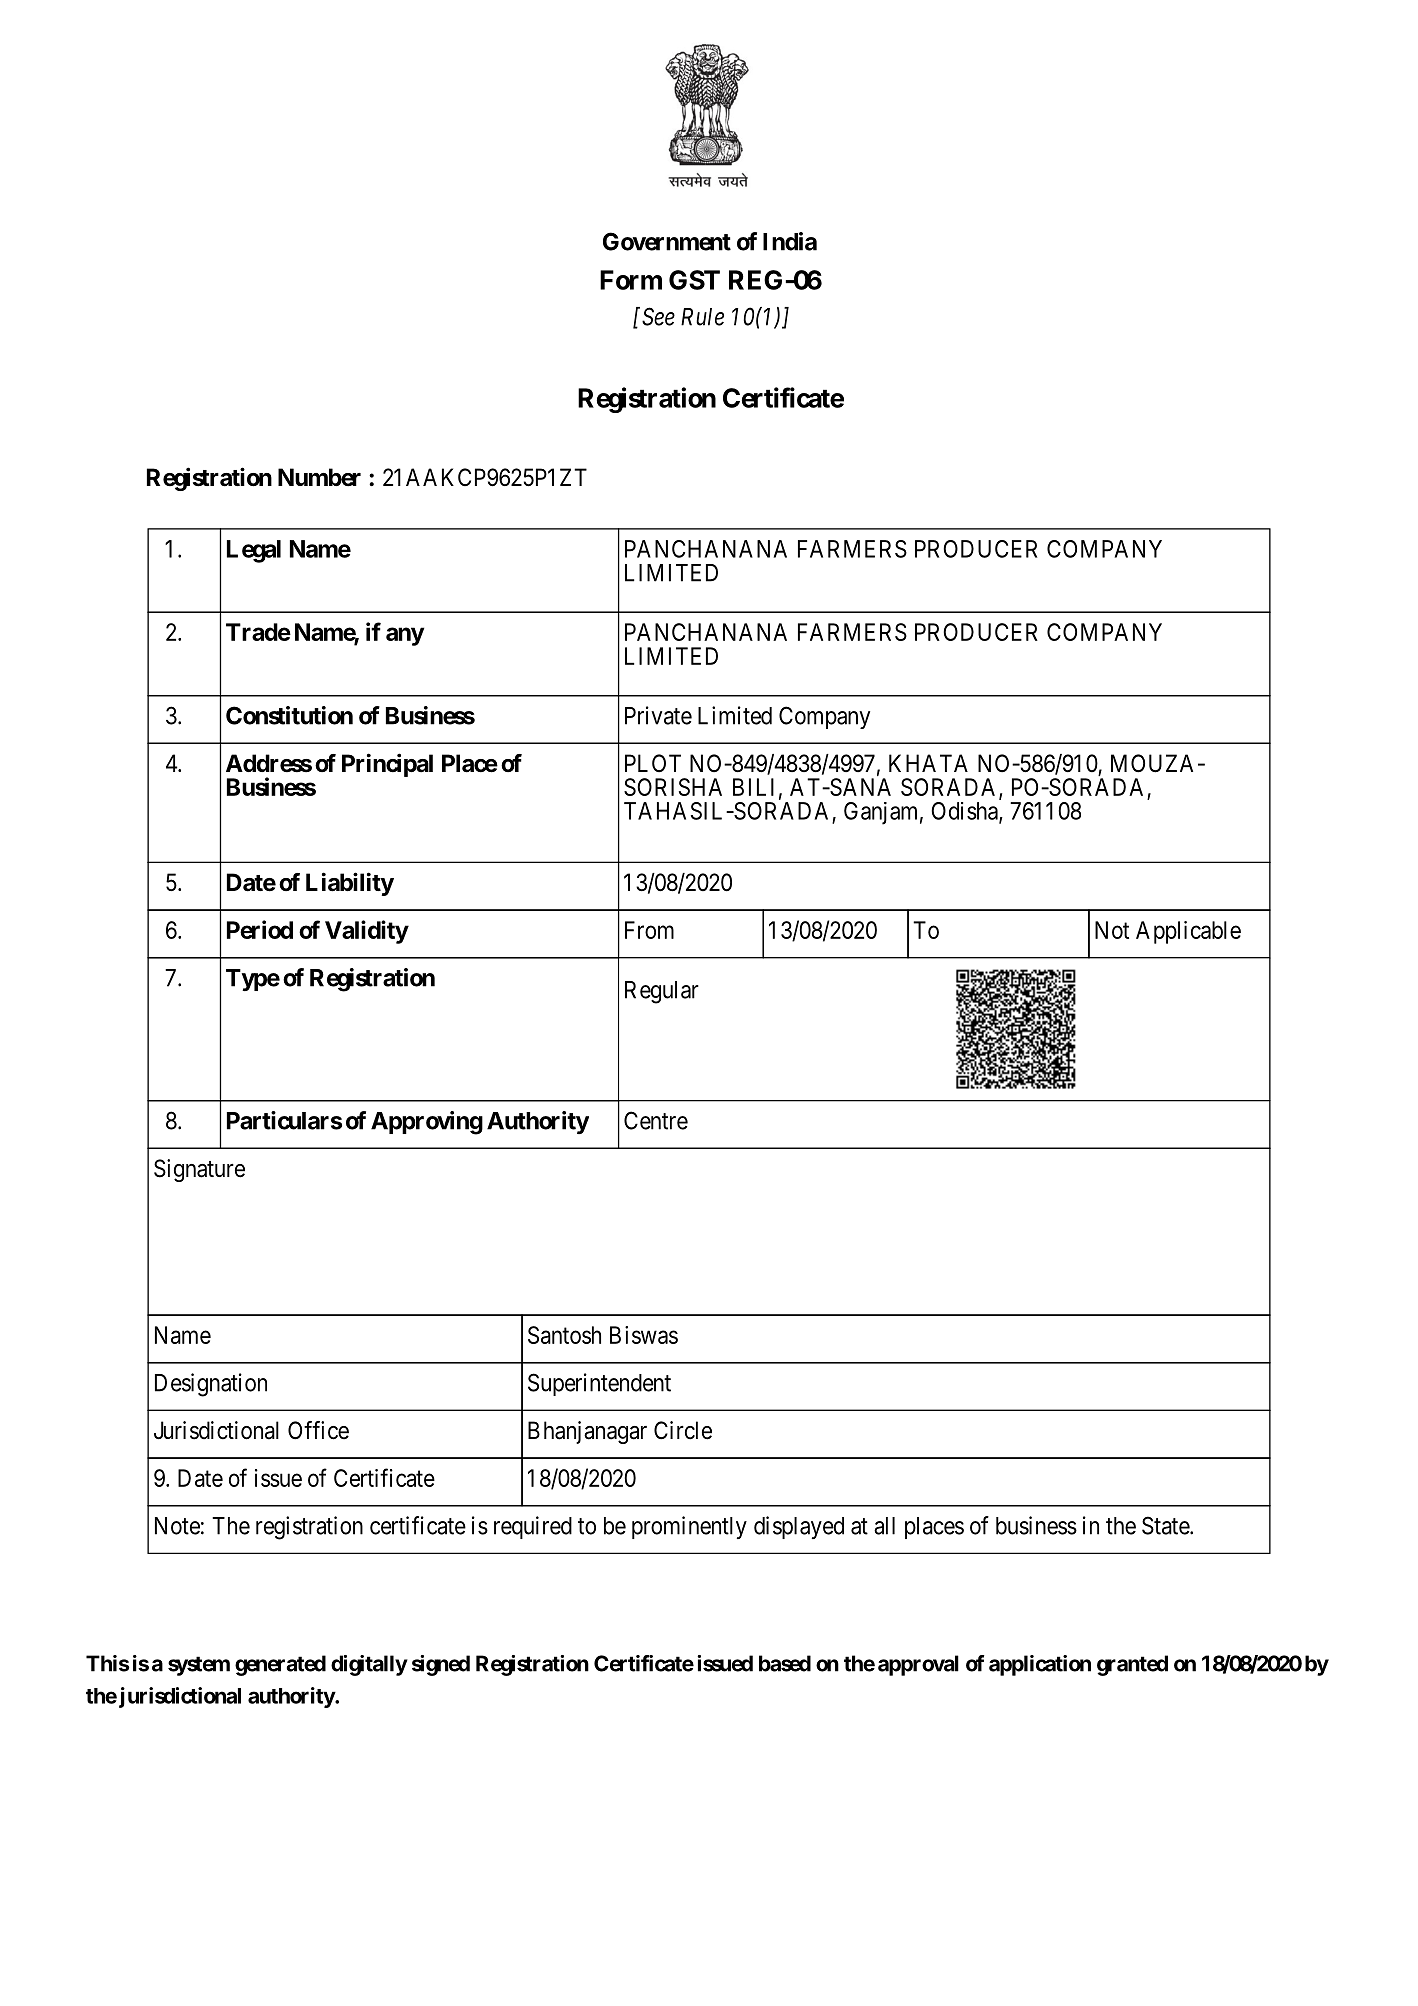  I want to click on India, so click(790, 241).
